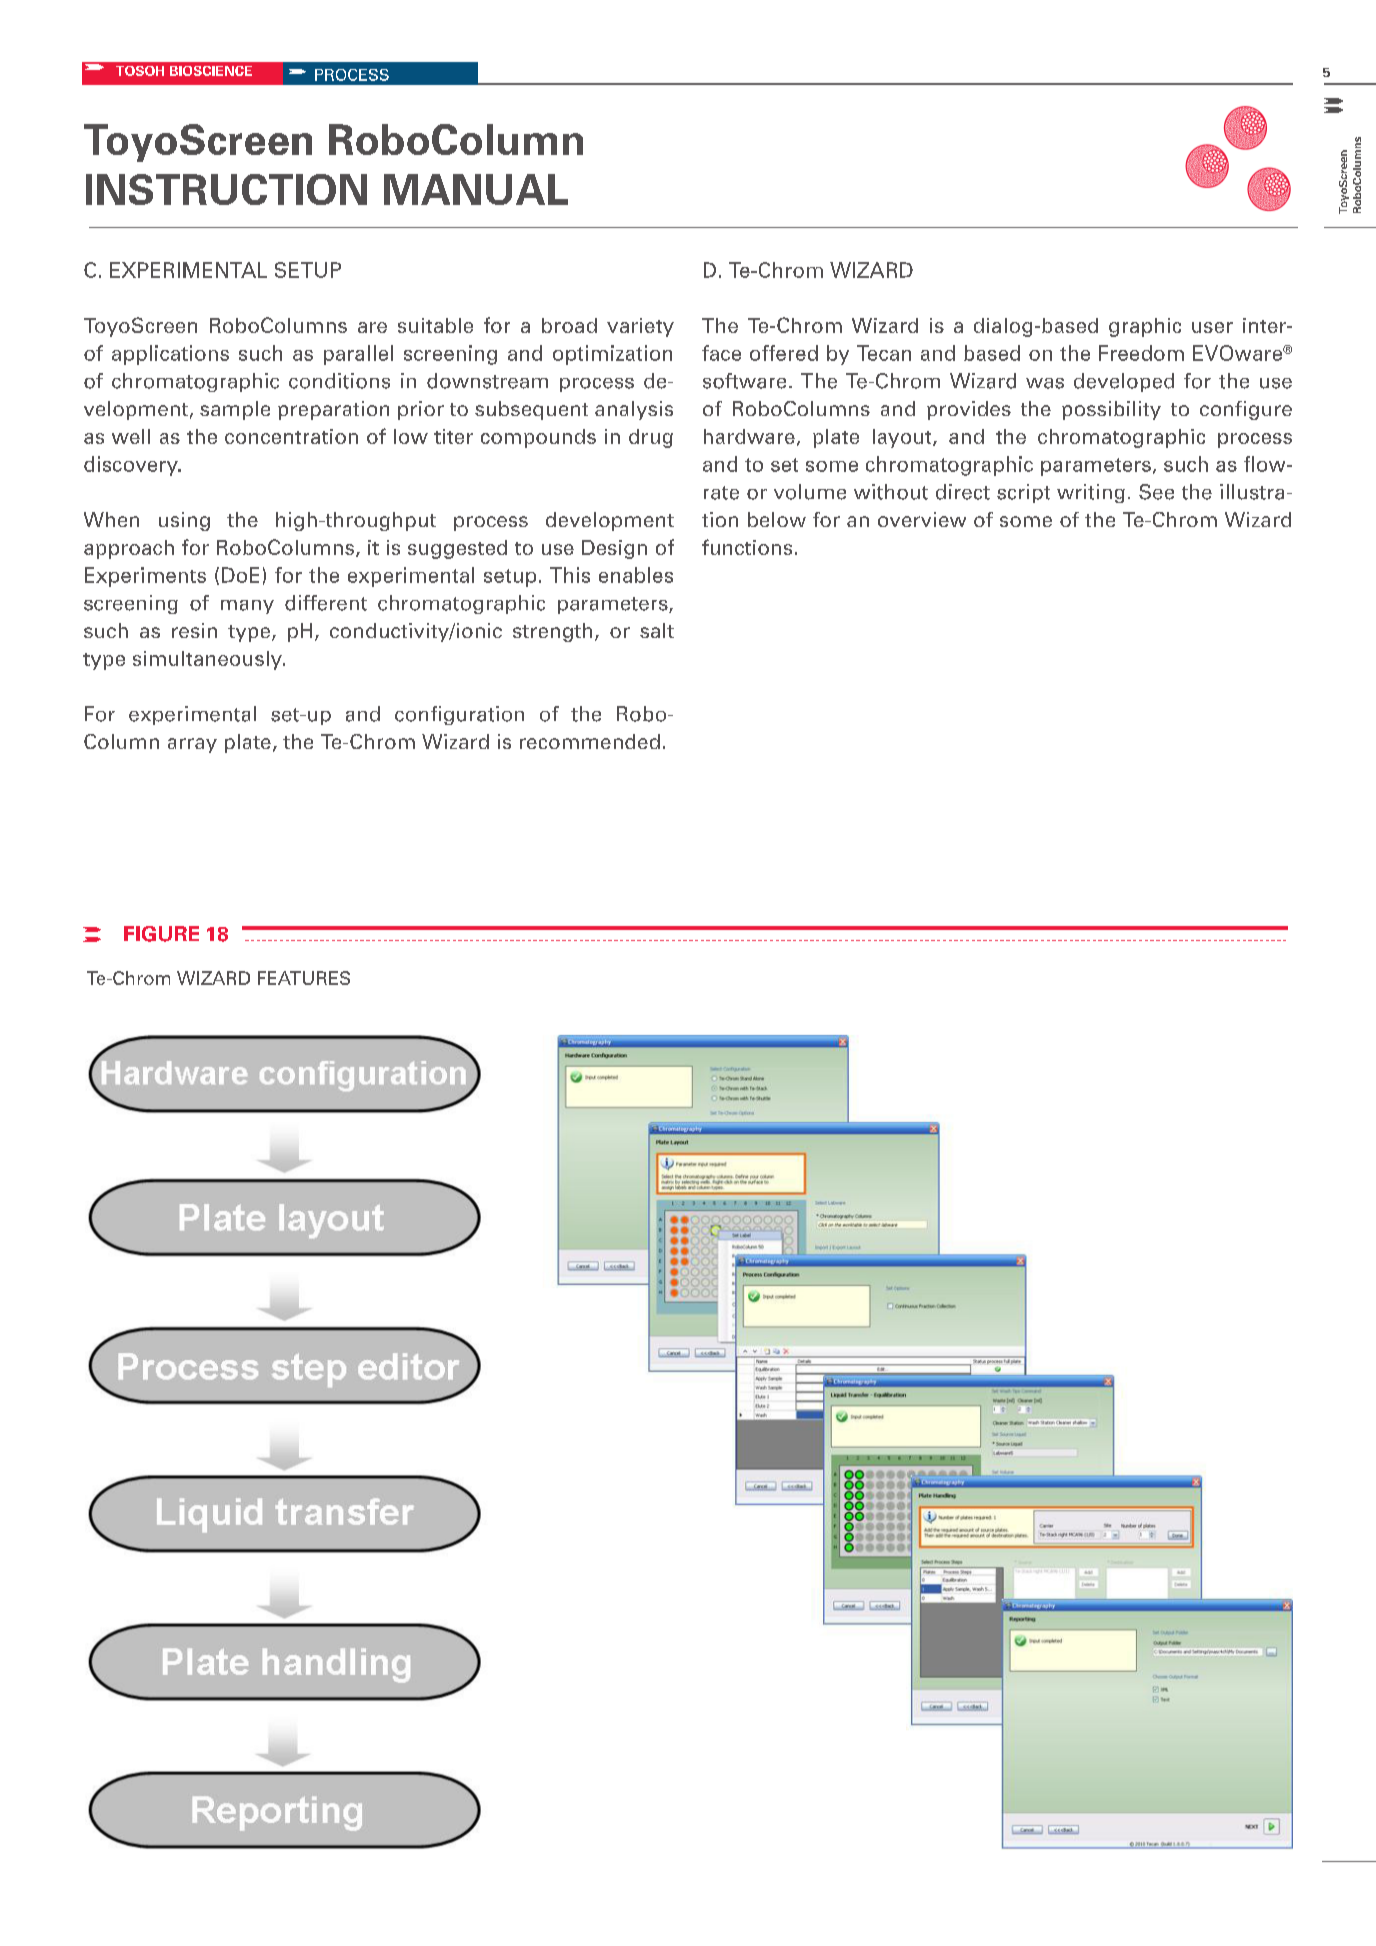 This screenshot has width=1376, height=1946. What do you see at coordinates (304, 978) in the screenshot?
I see `FEATURES` at bounding box center [304, 978].
